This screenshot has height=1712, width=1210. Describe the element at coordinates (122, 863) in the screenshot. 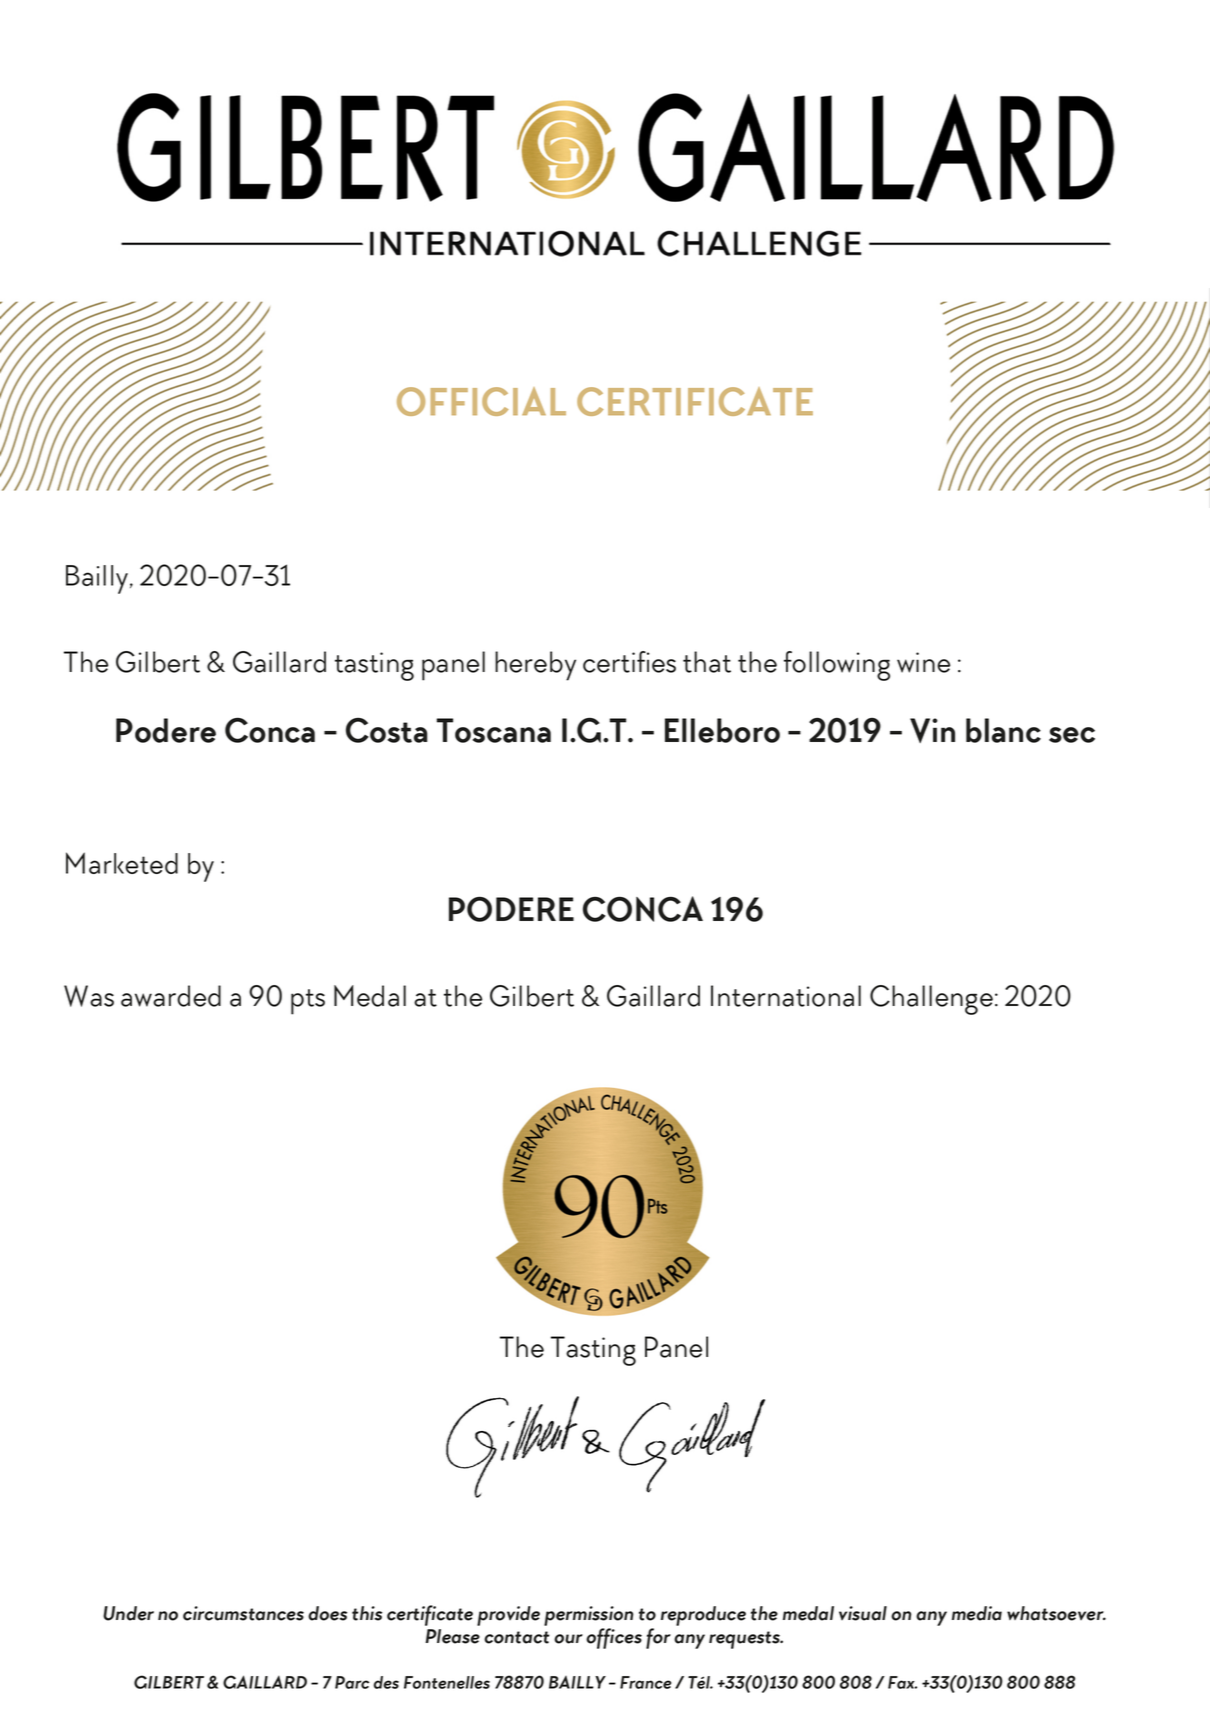

I see `Marketed` at that location.
